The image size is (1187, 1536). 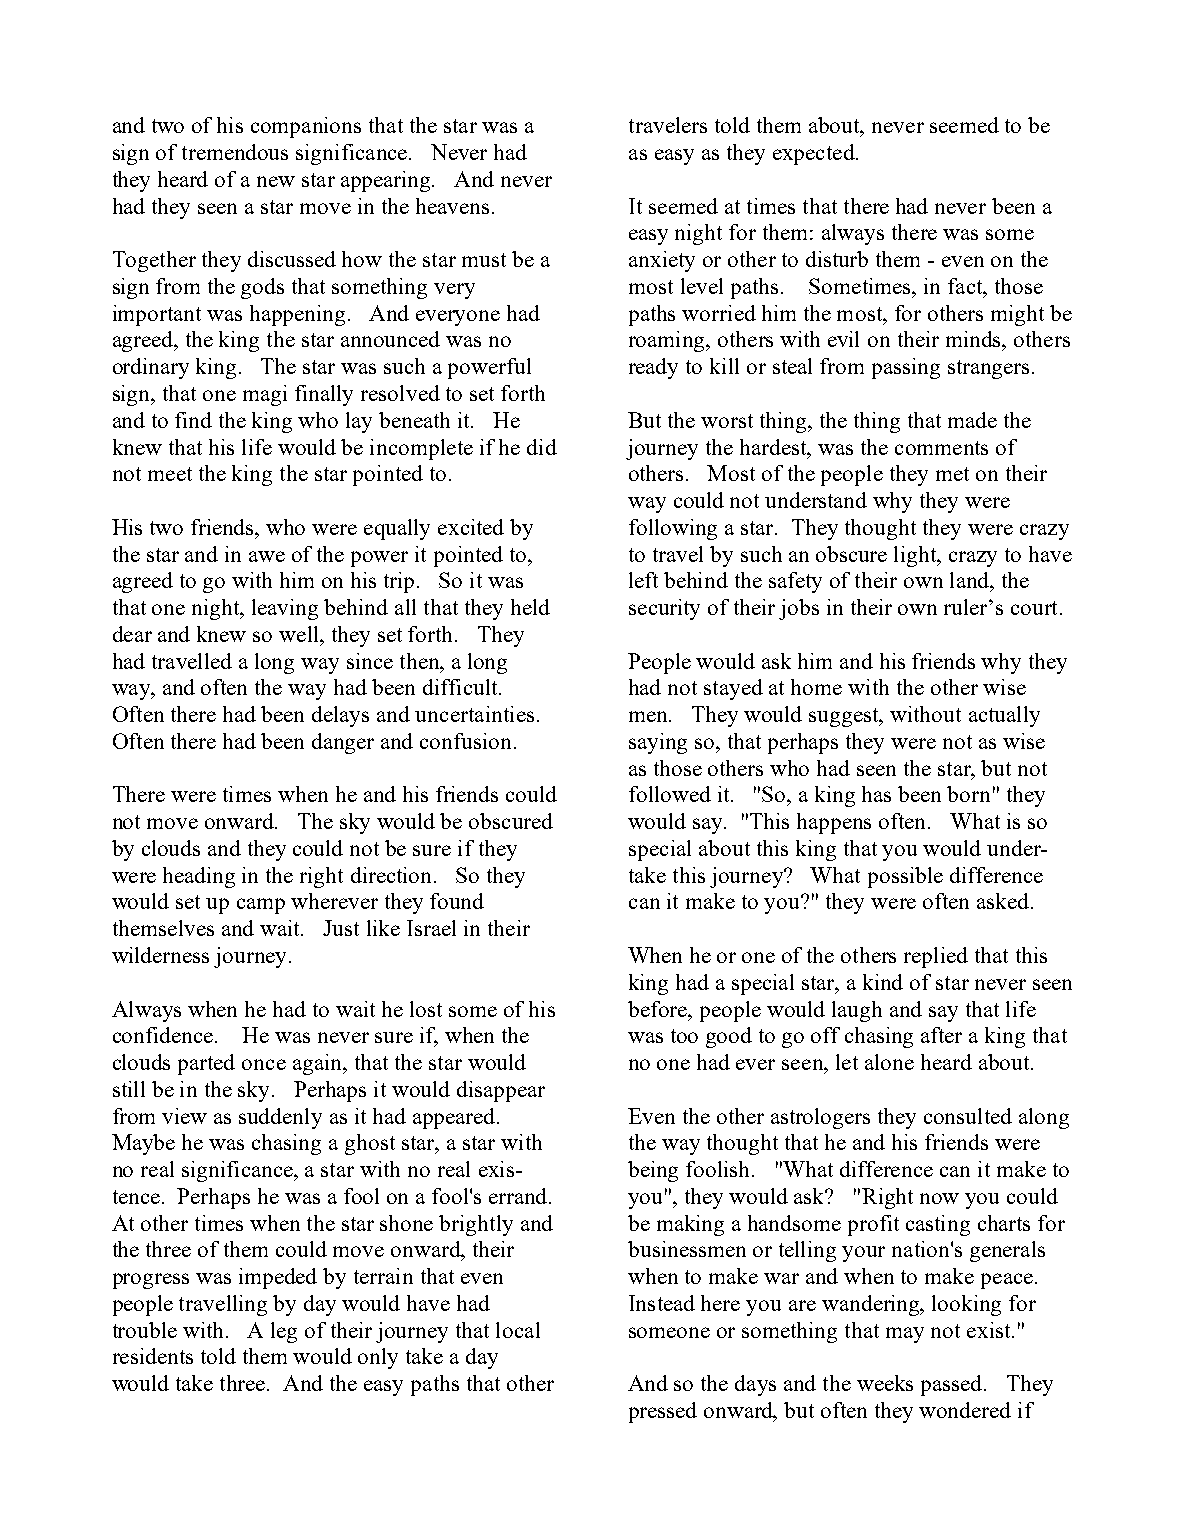 I want to click on did, so click(x=542, y=447).
